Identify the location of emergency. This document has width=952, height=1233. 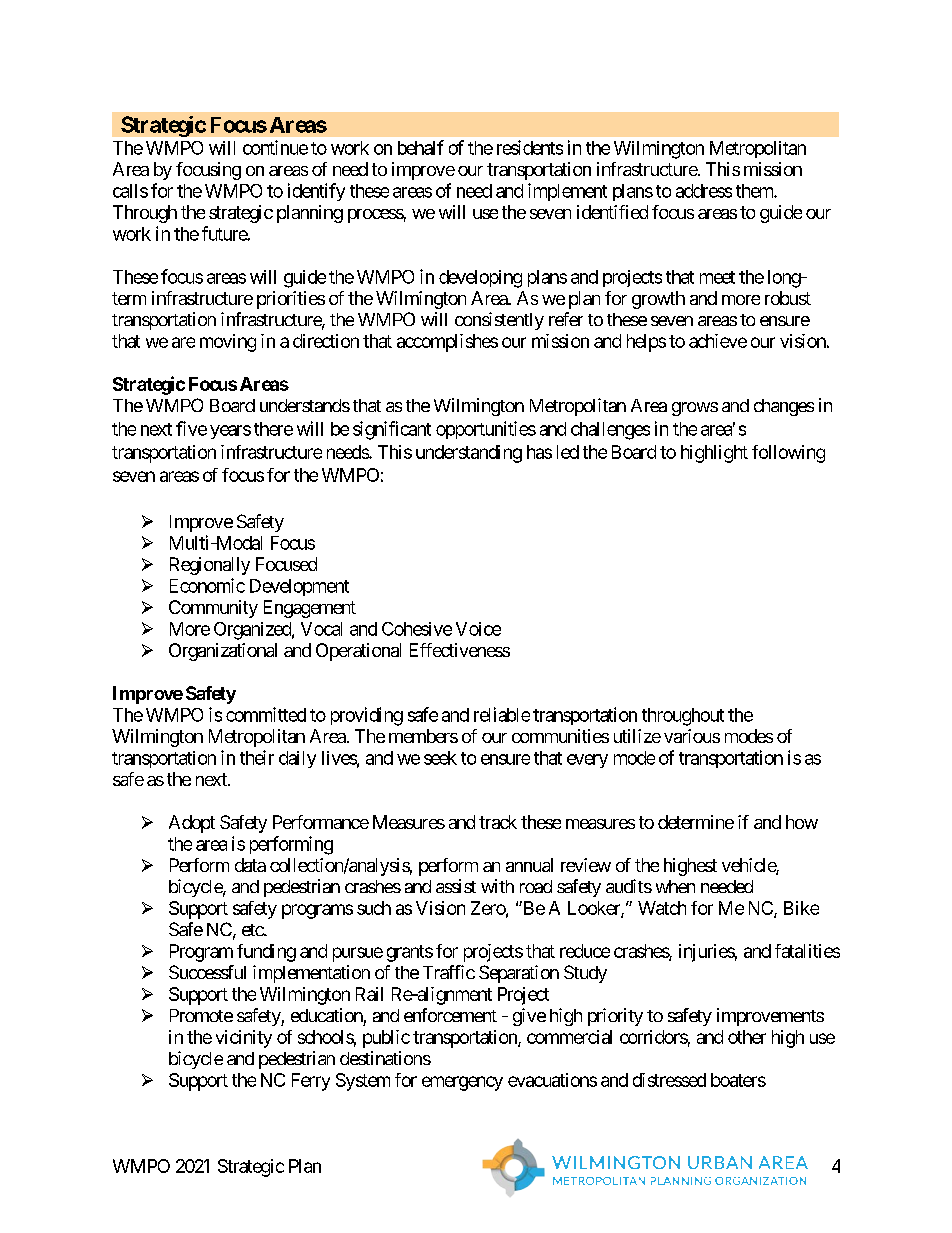
(462, 1083).
